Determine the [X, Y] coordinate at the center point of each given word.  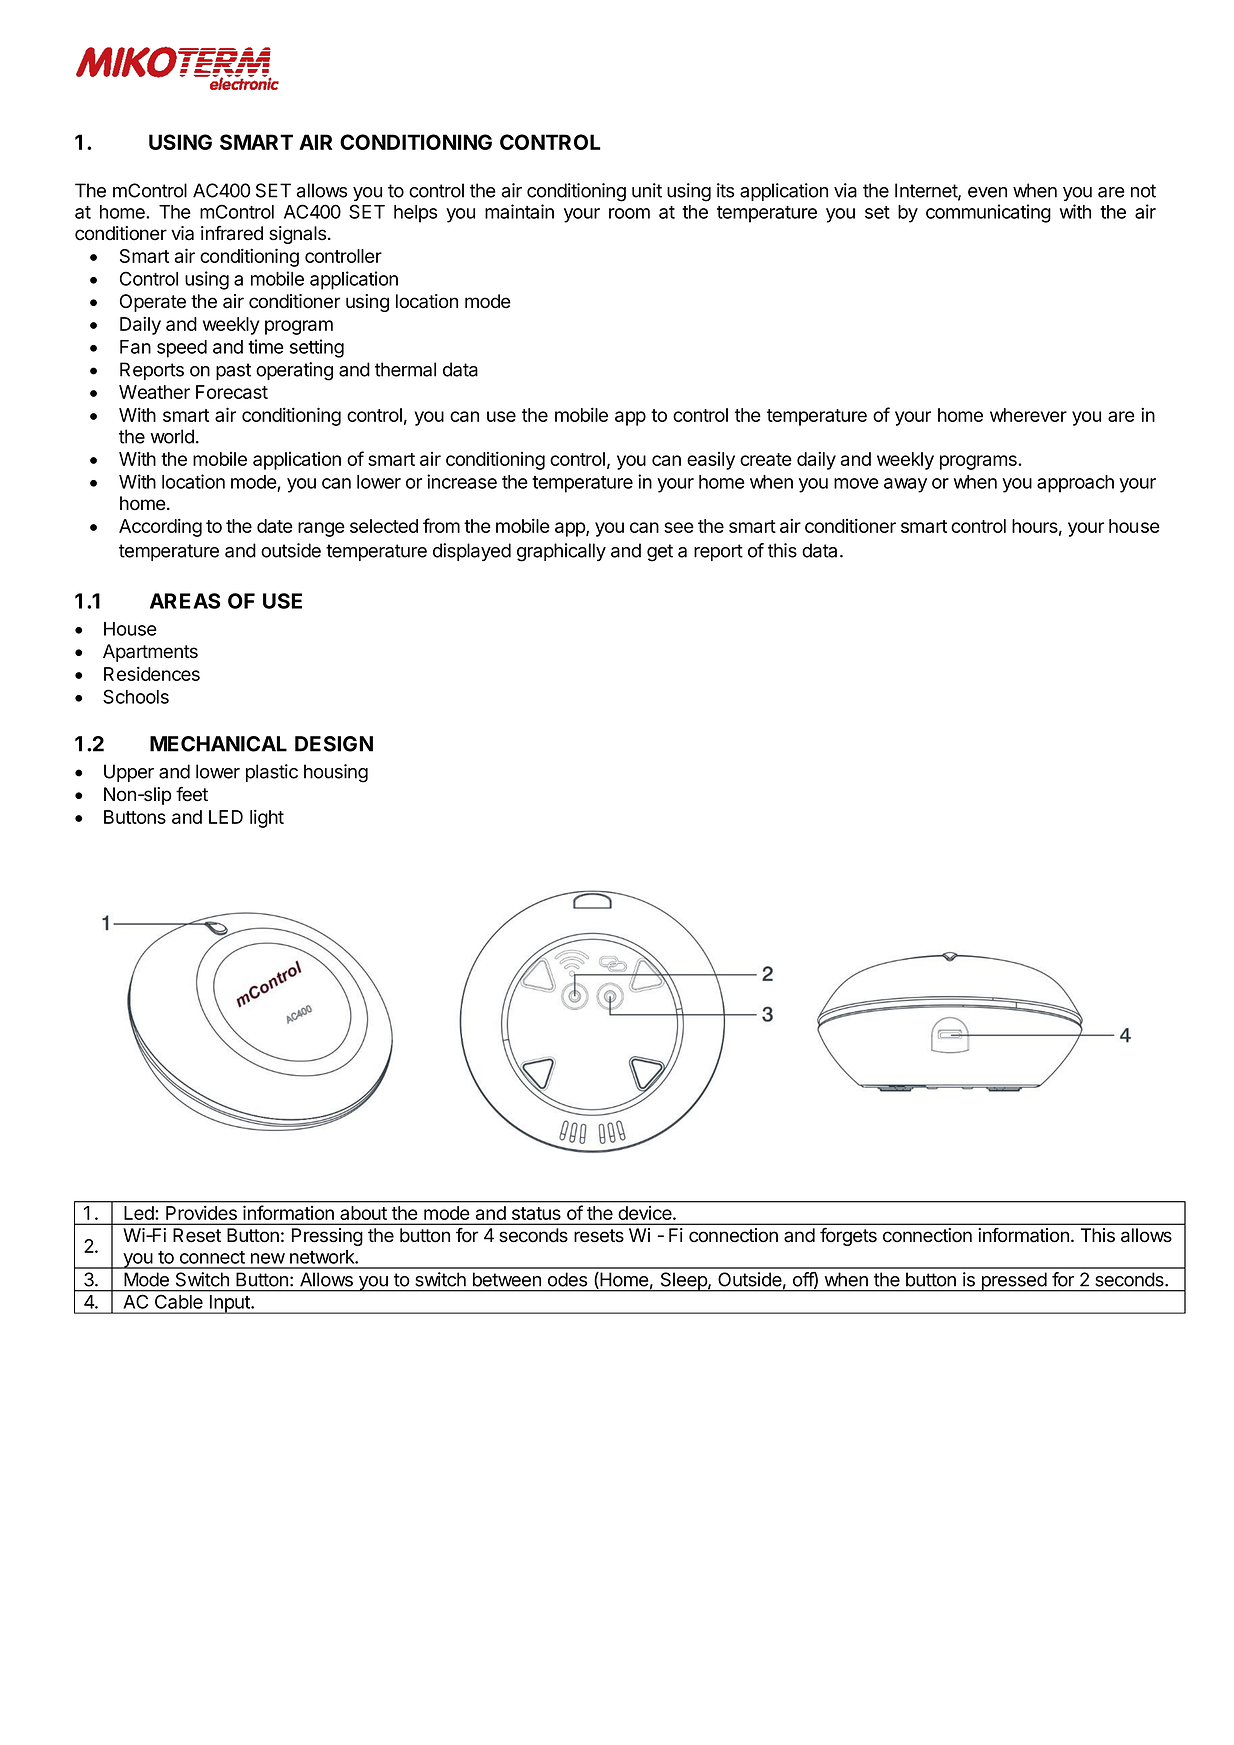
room [629, 213]
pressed [1013, 1282]
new [268, 1258]
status [536, 1213]
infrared [232, 233]
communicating [988, 213]
